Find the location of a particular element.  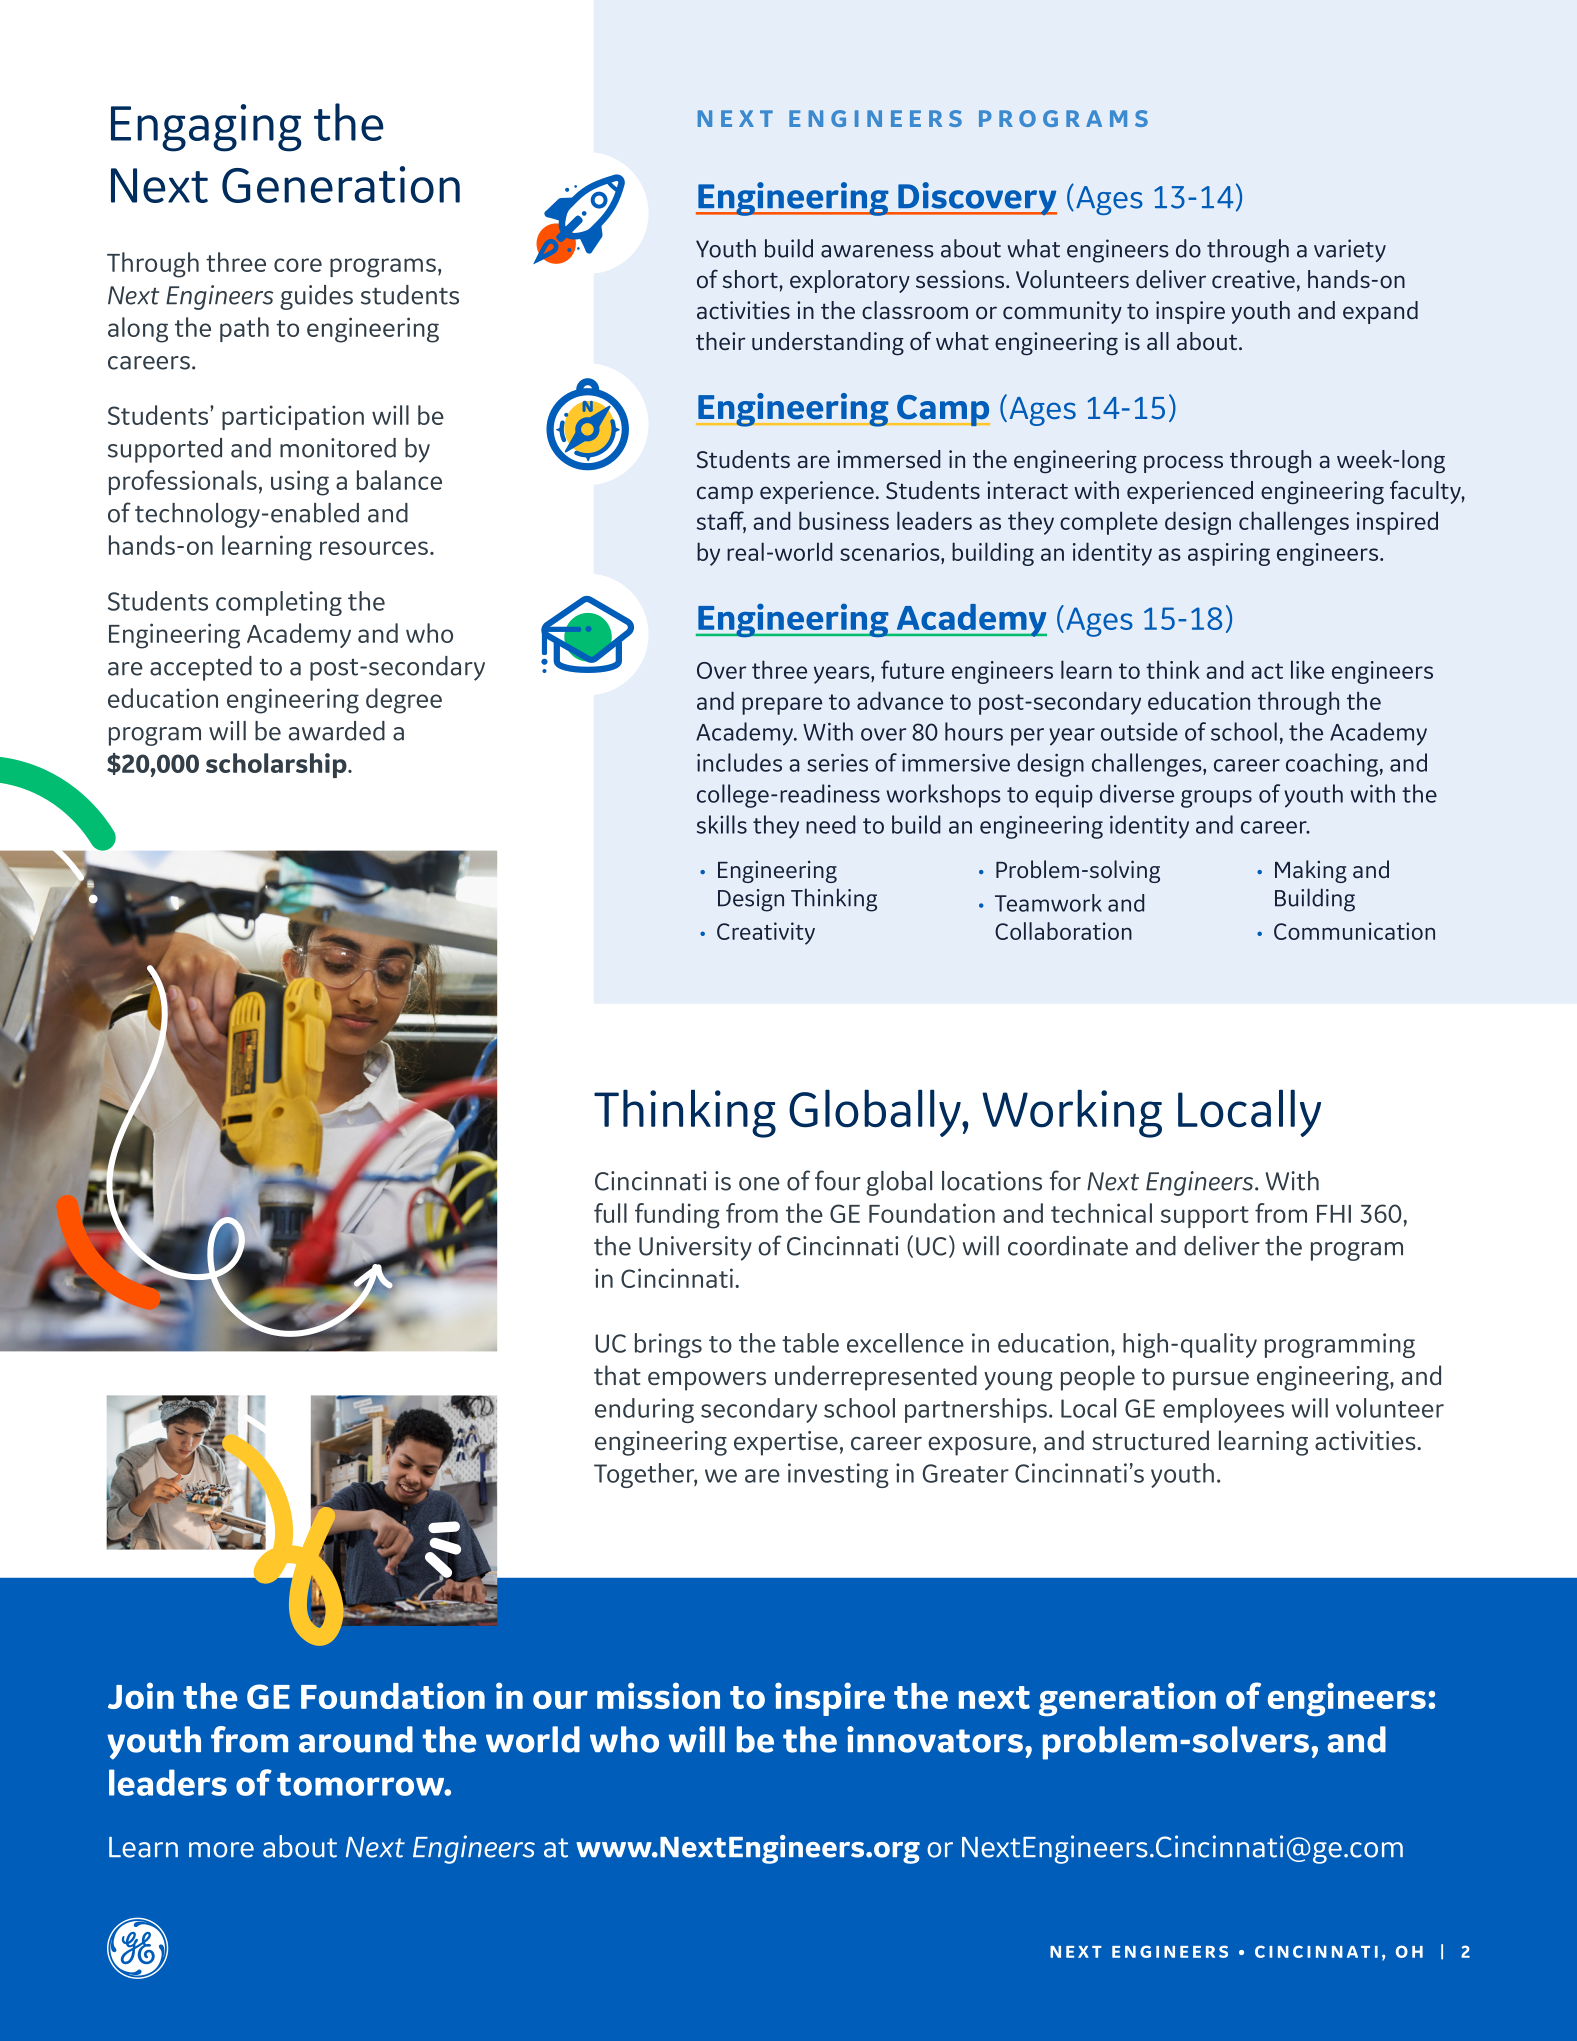

creative is located at coordinates (1253, 279).
